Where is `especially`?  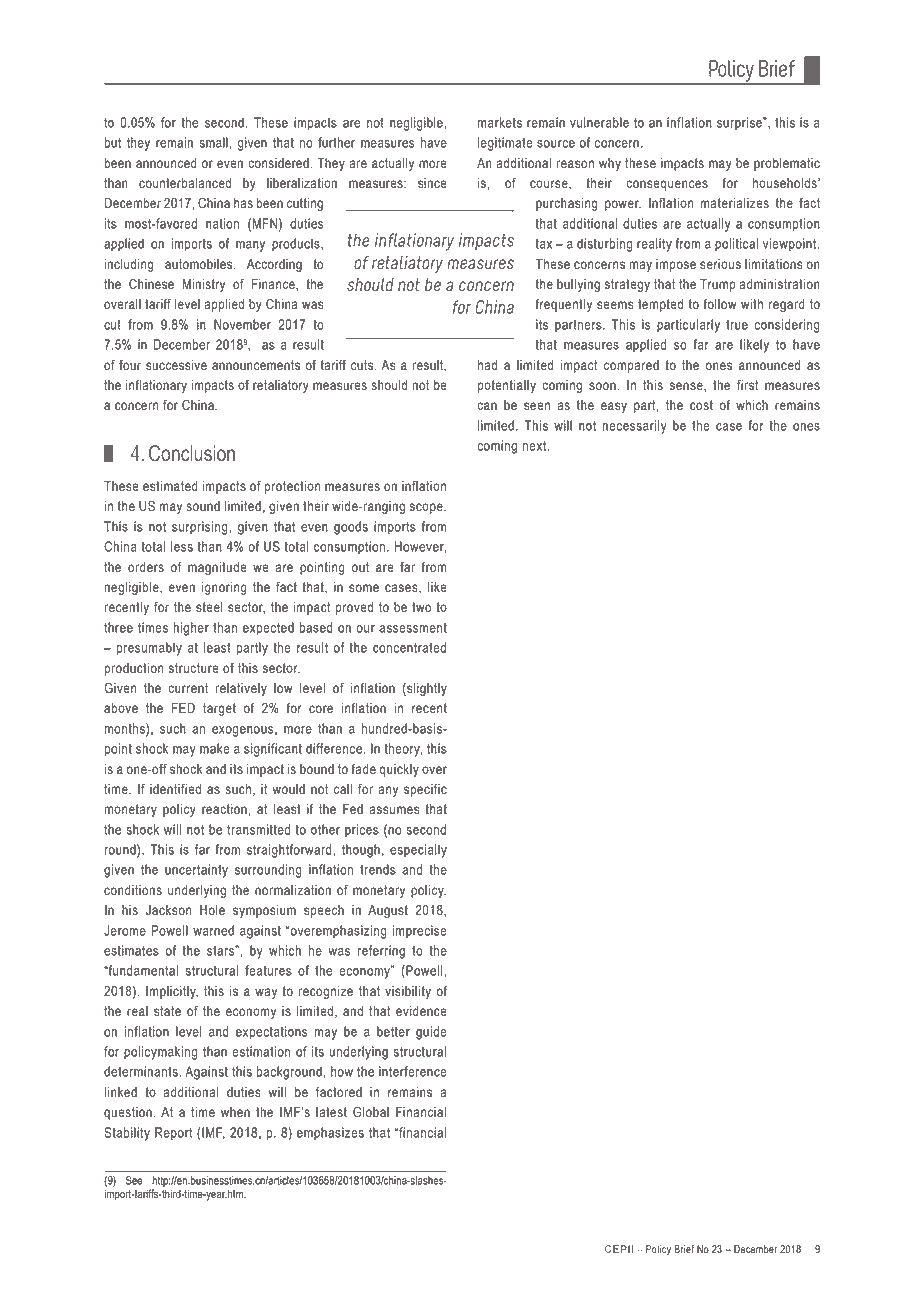
especially is located at coordinates (418, 851).
